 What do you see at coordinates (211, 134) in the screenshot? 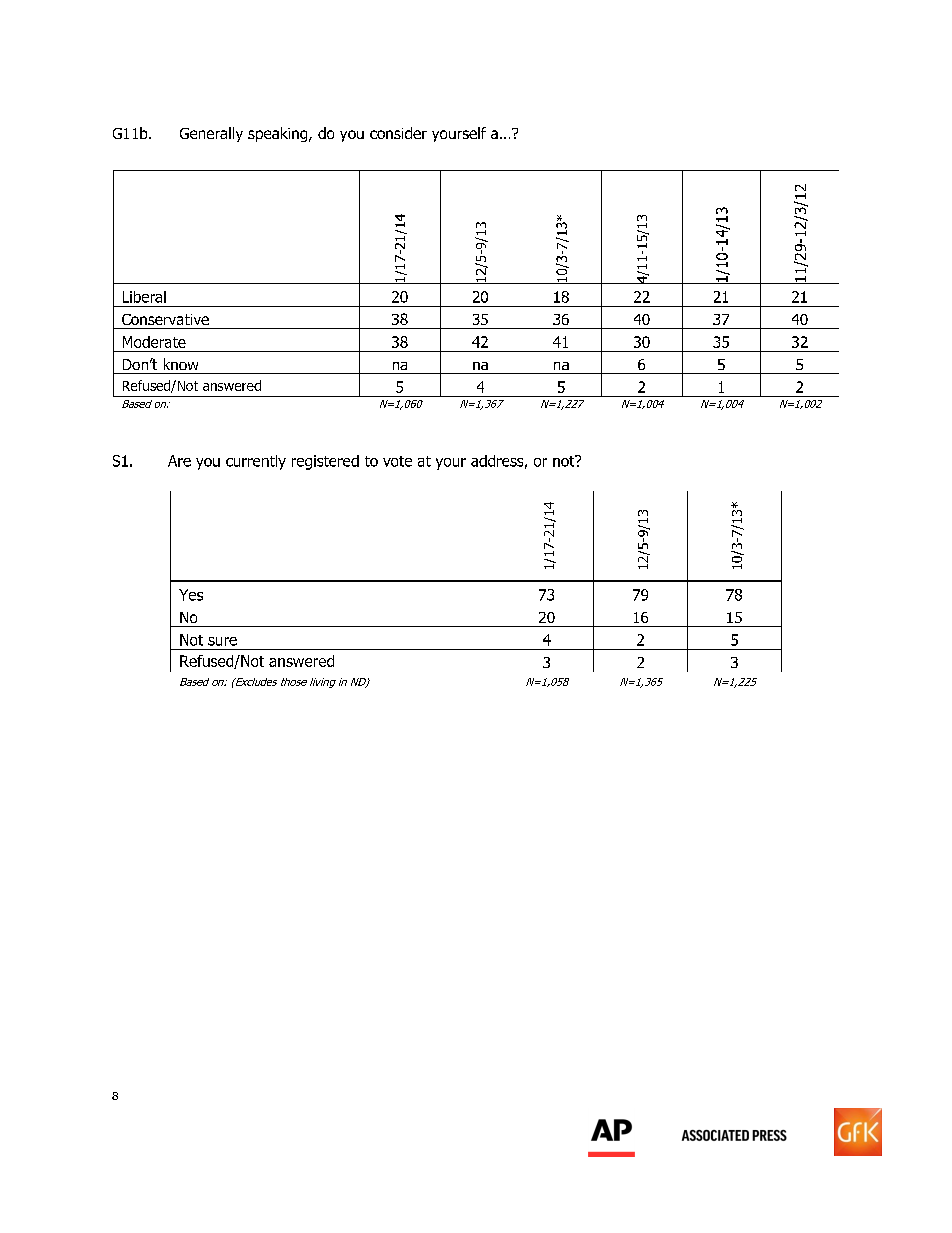
I see `Generally` at bounding box center [211, 134].
